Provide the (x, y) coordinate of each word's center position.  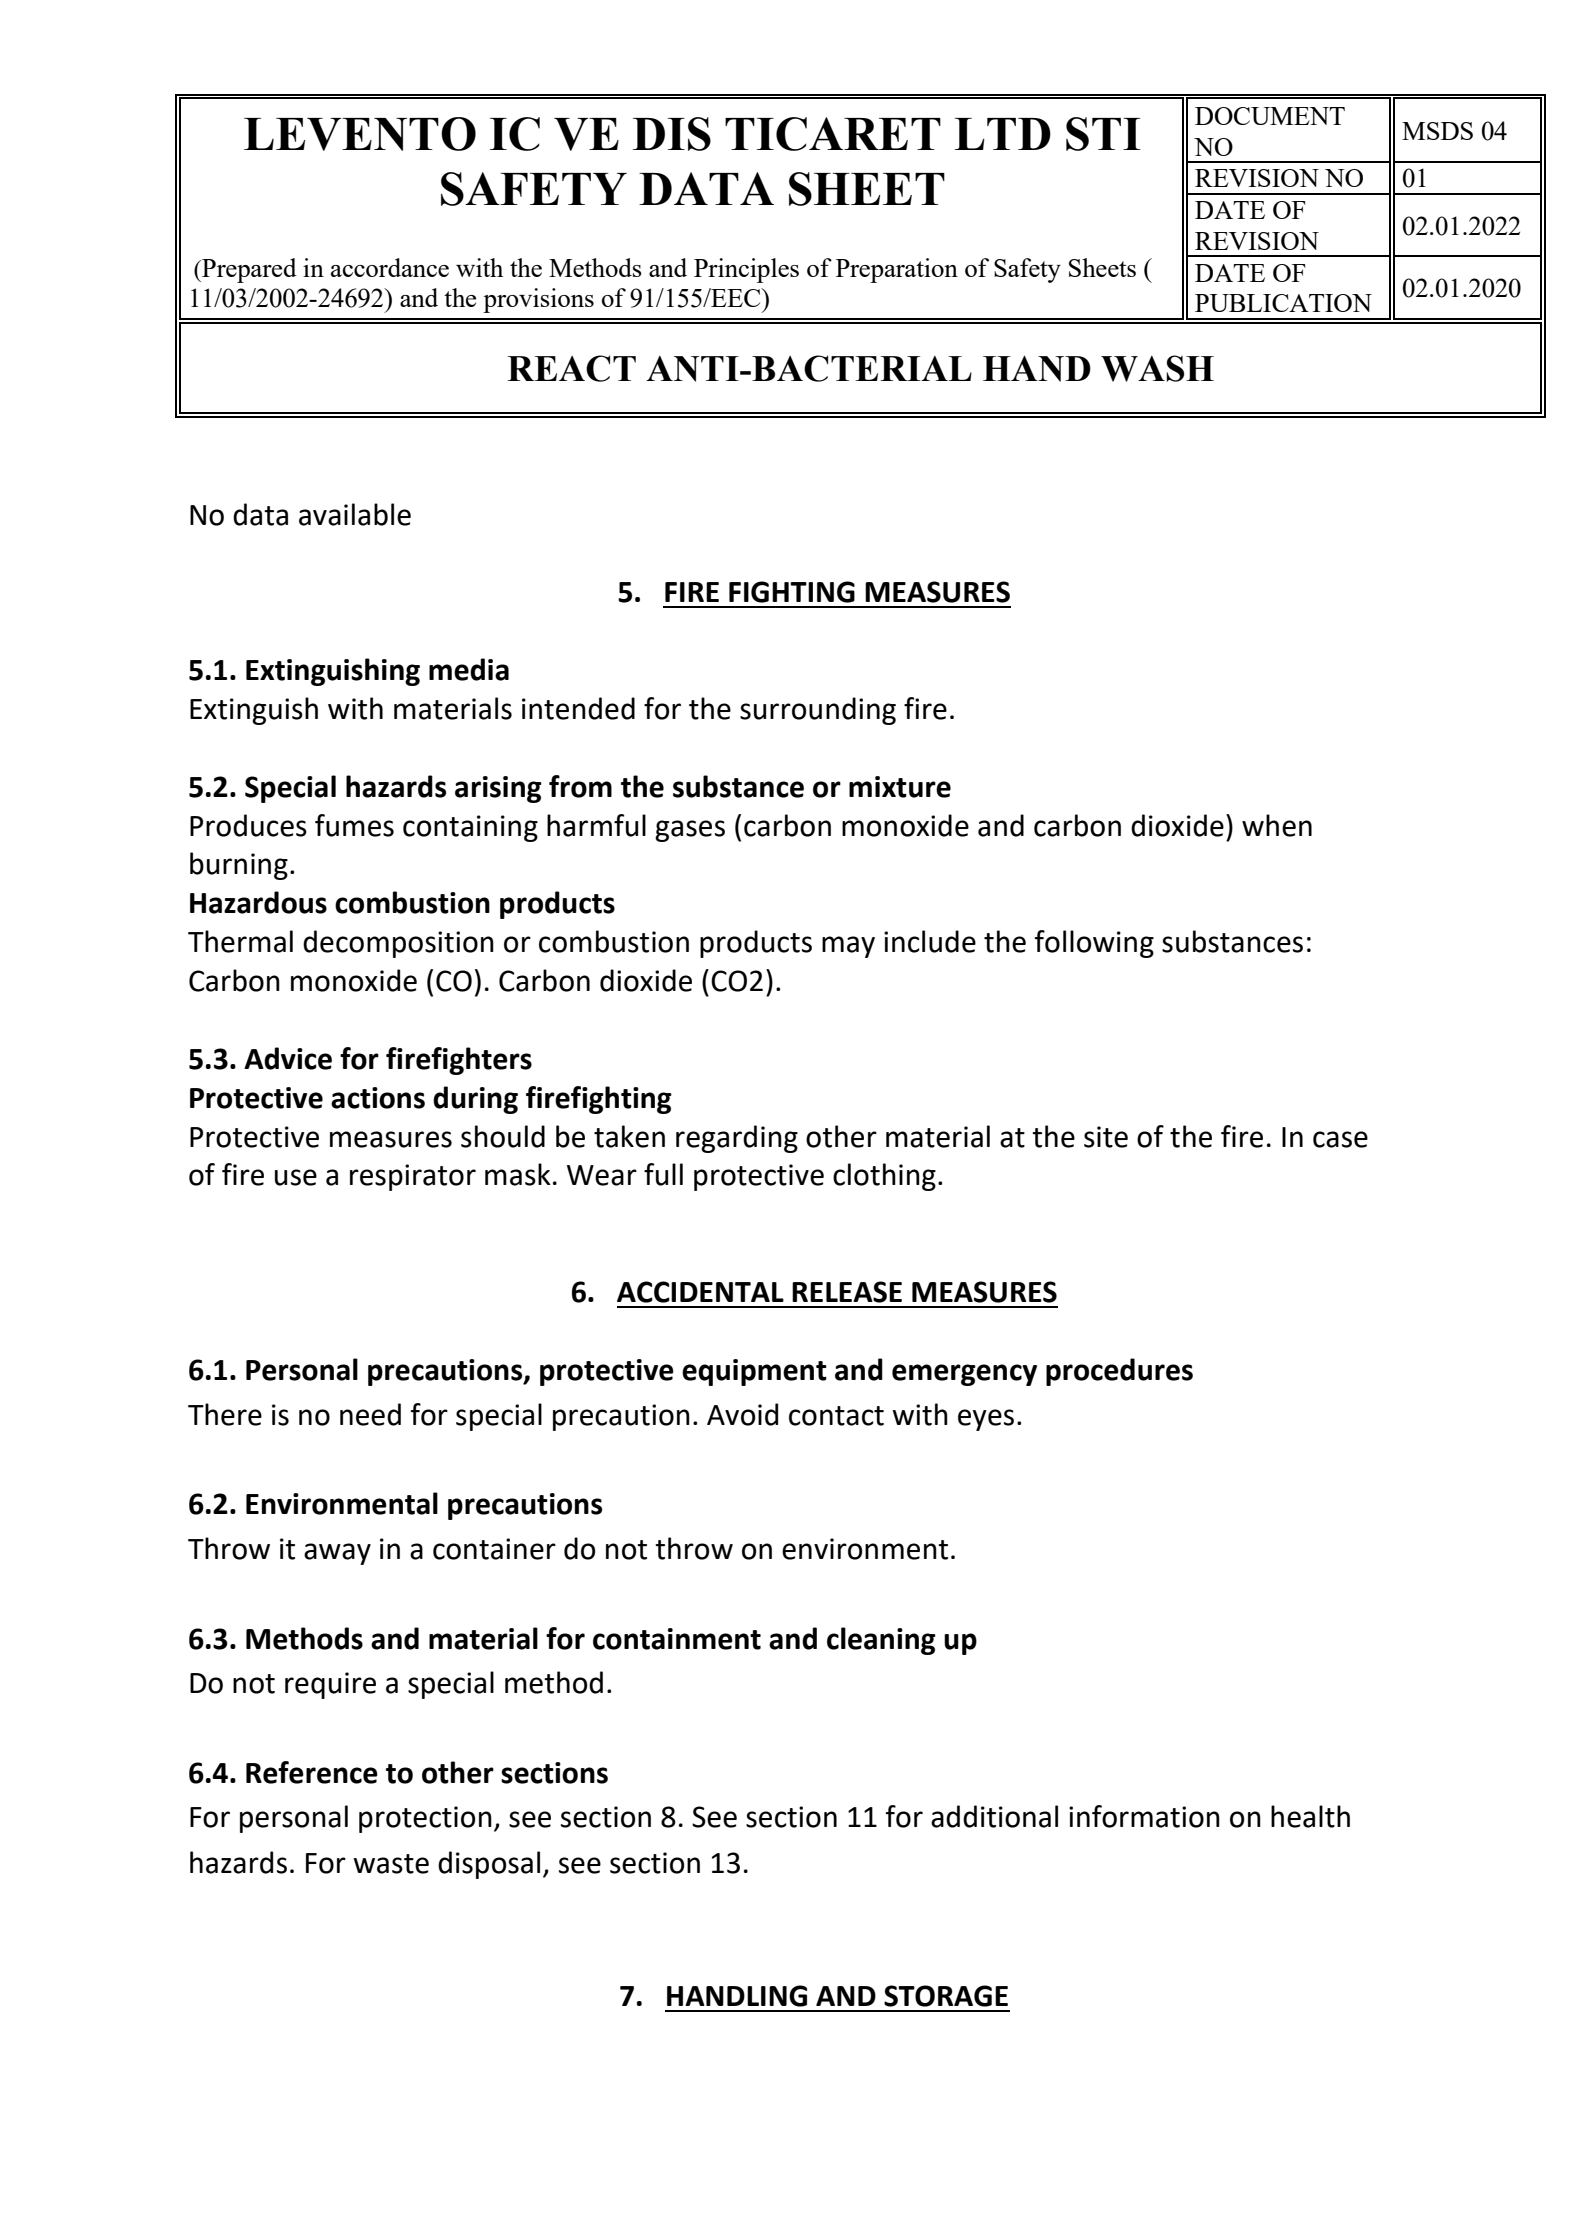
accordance (390, 267)
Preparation (897, 270)
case (1340, 1139)
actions (378, 1098)
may (848, 947)
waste (391, 1864)
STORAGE (946, 1996)
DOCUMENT (1270, 116)
